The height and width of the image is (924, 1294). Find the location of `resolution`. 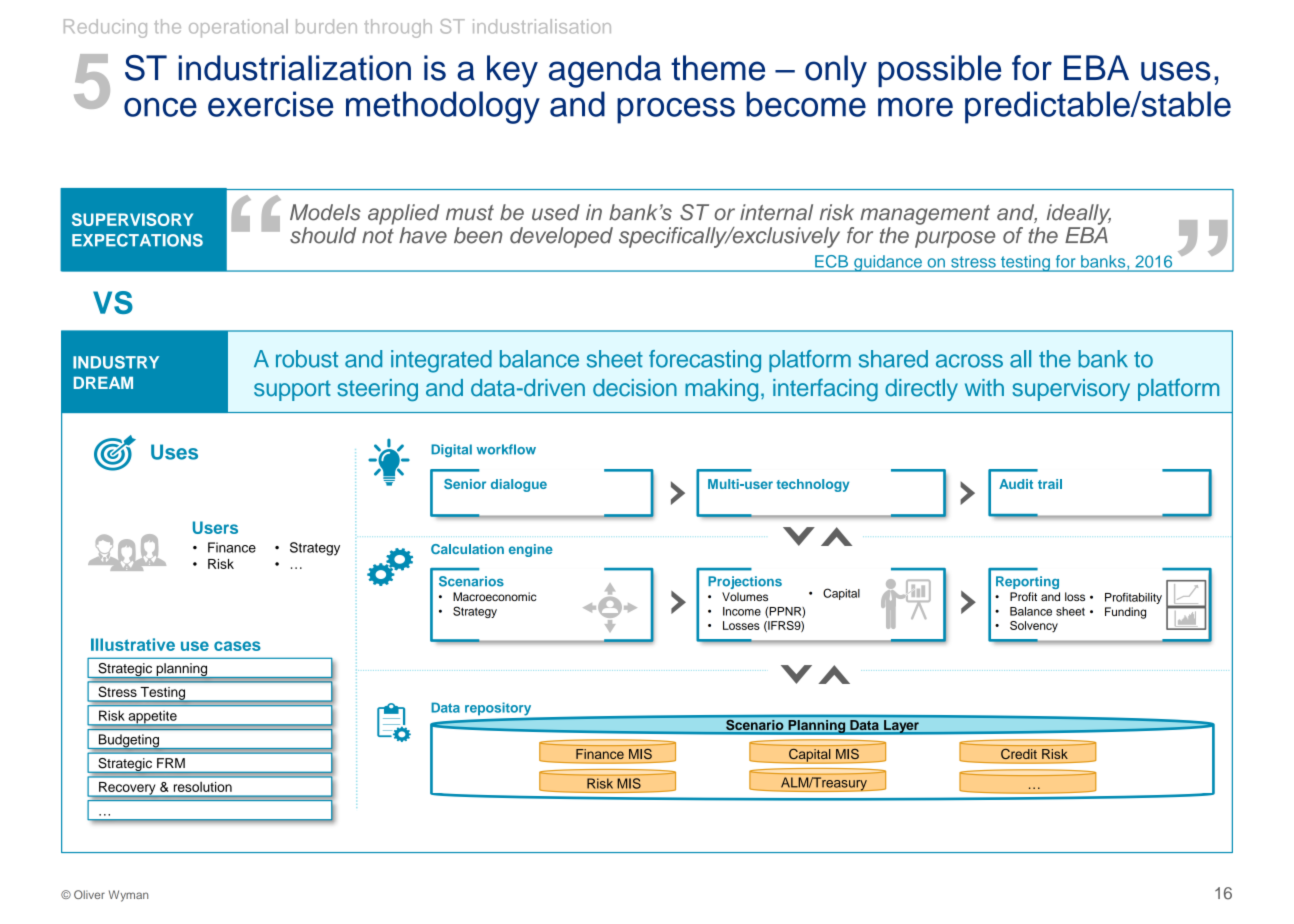

resolution is located at coordinates (203, 787).
